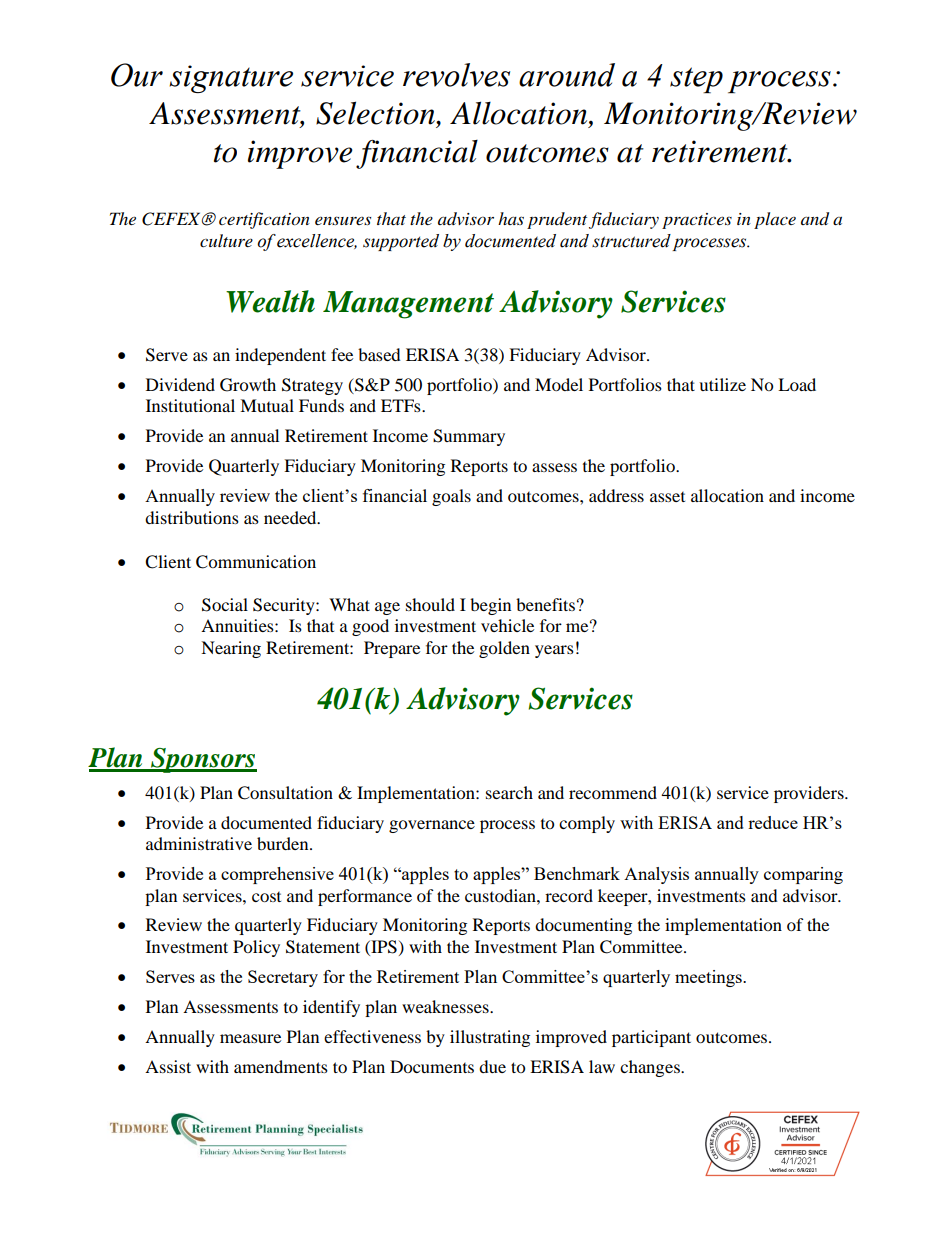 This image has width=952, height=1233. I want to click on reduce, so click(773, 822).
